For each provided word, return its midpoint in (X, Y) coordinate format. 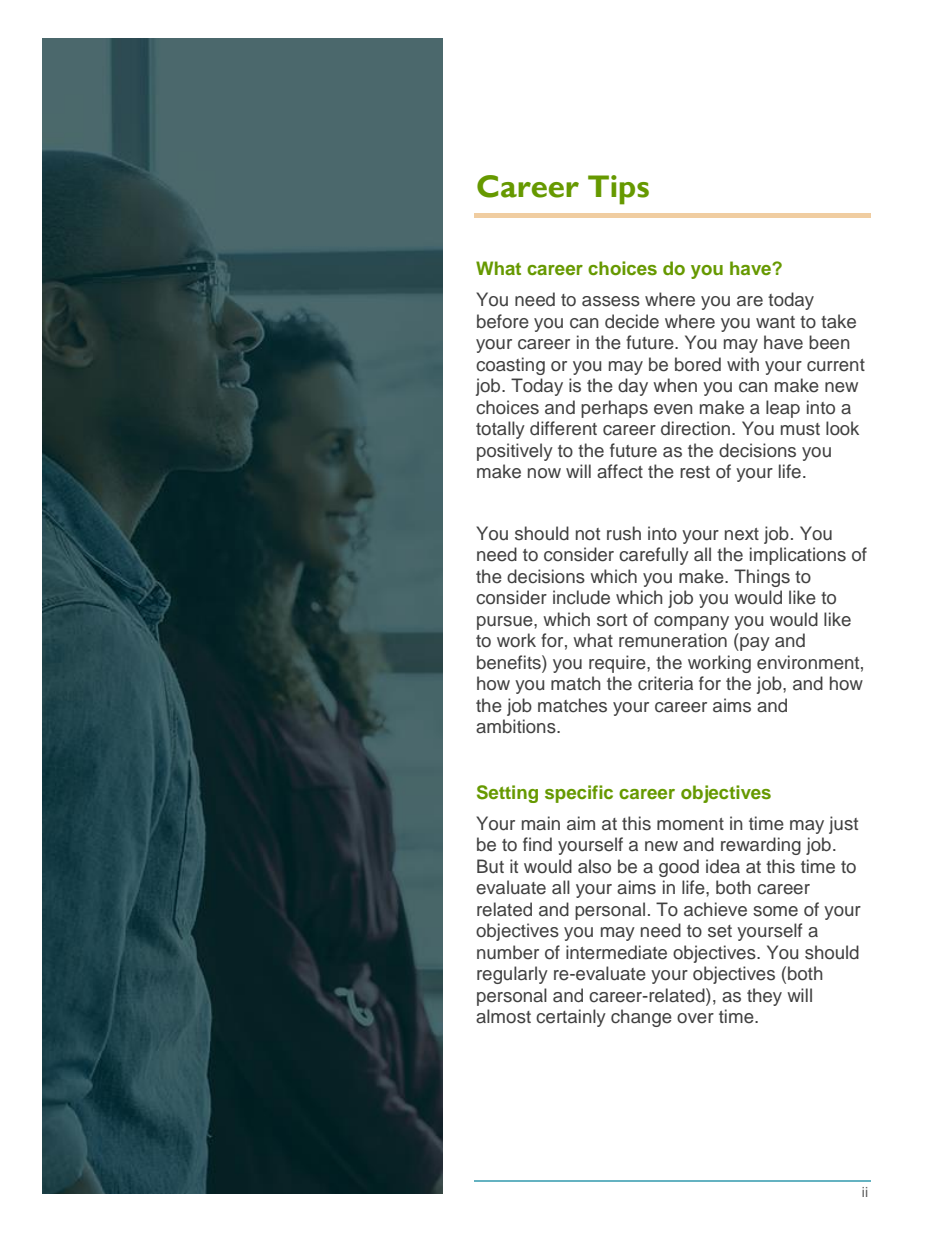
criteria (665, 683)
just (843, 825)
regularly (512, 975)
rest (695, 472)
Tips (618, 190)
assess (611, 301)
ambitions (517, 726)
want (775, 322)
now (544, 473)
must (800, 429)
